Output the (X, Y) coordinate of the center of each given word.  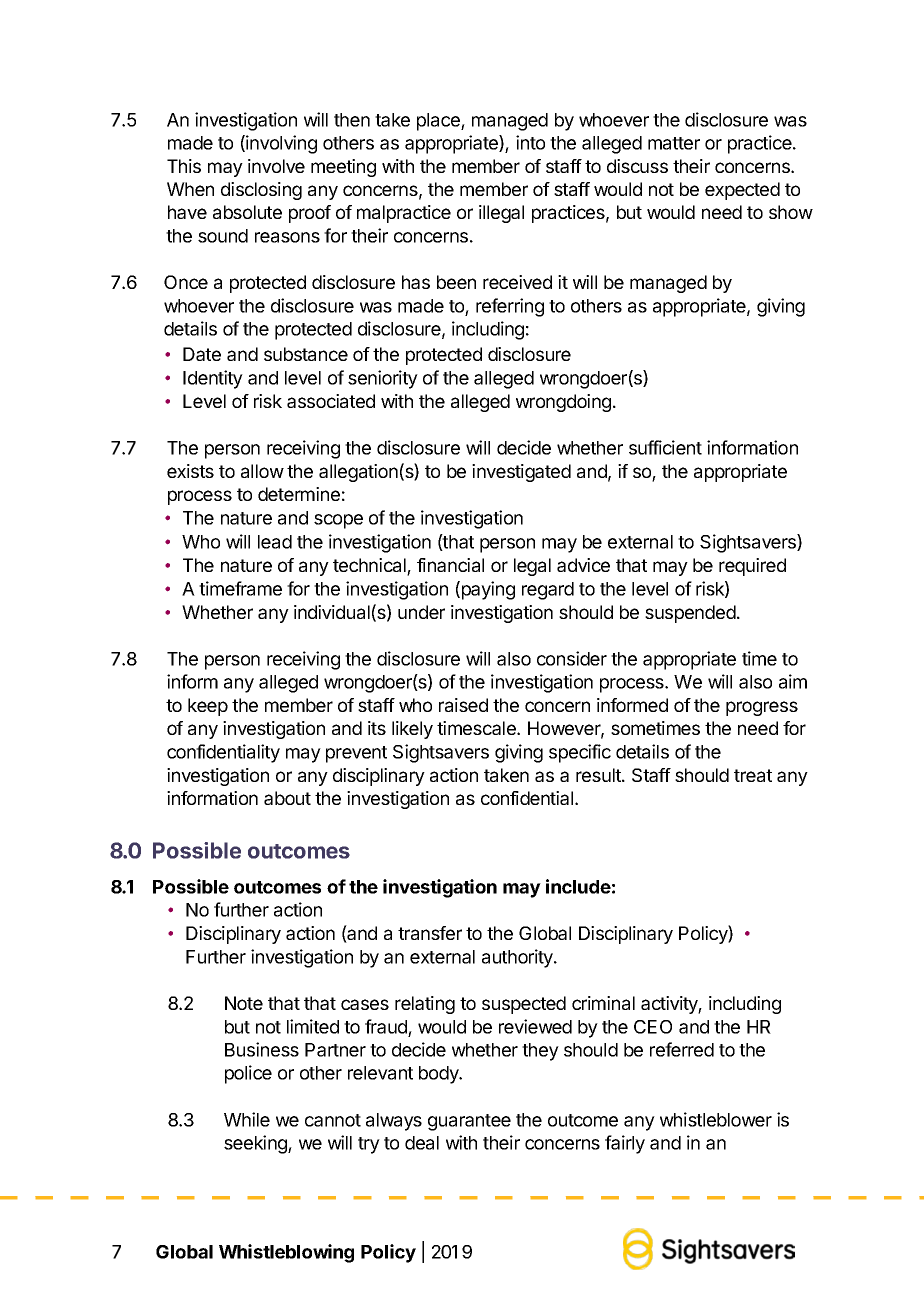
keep (208, 707)
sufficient (665, 447)
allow (262, 471)
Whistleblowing (286, 1253)
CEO (653, 1027)
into (530, 142)
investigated (521, 473)
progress (762, 708)
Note (244, 1003)
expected (742, 191)
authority (518, 958)
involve (276, 166)
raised (463, 705)
